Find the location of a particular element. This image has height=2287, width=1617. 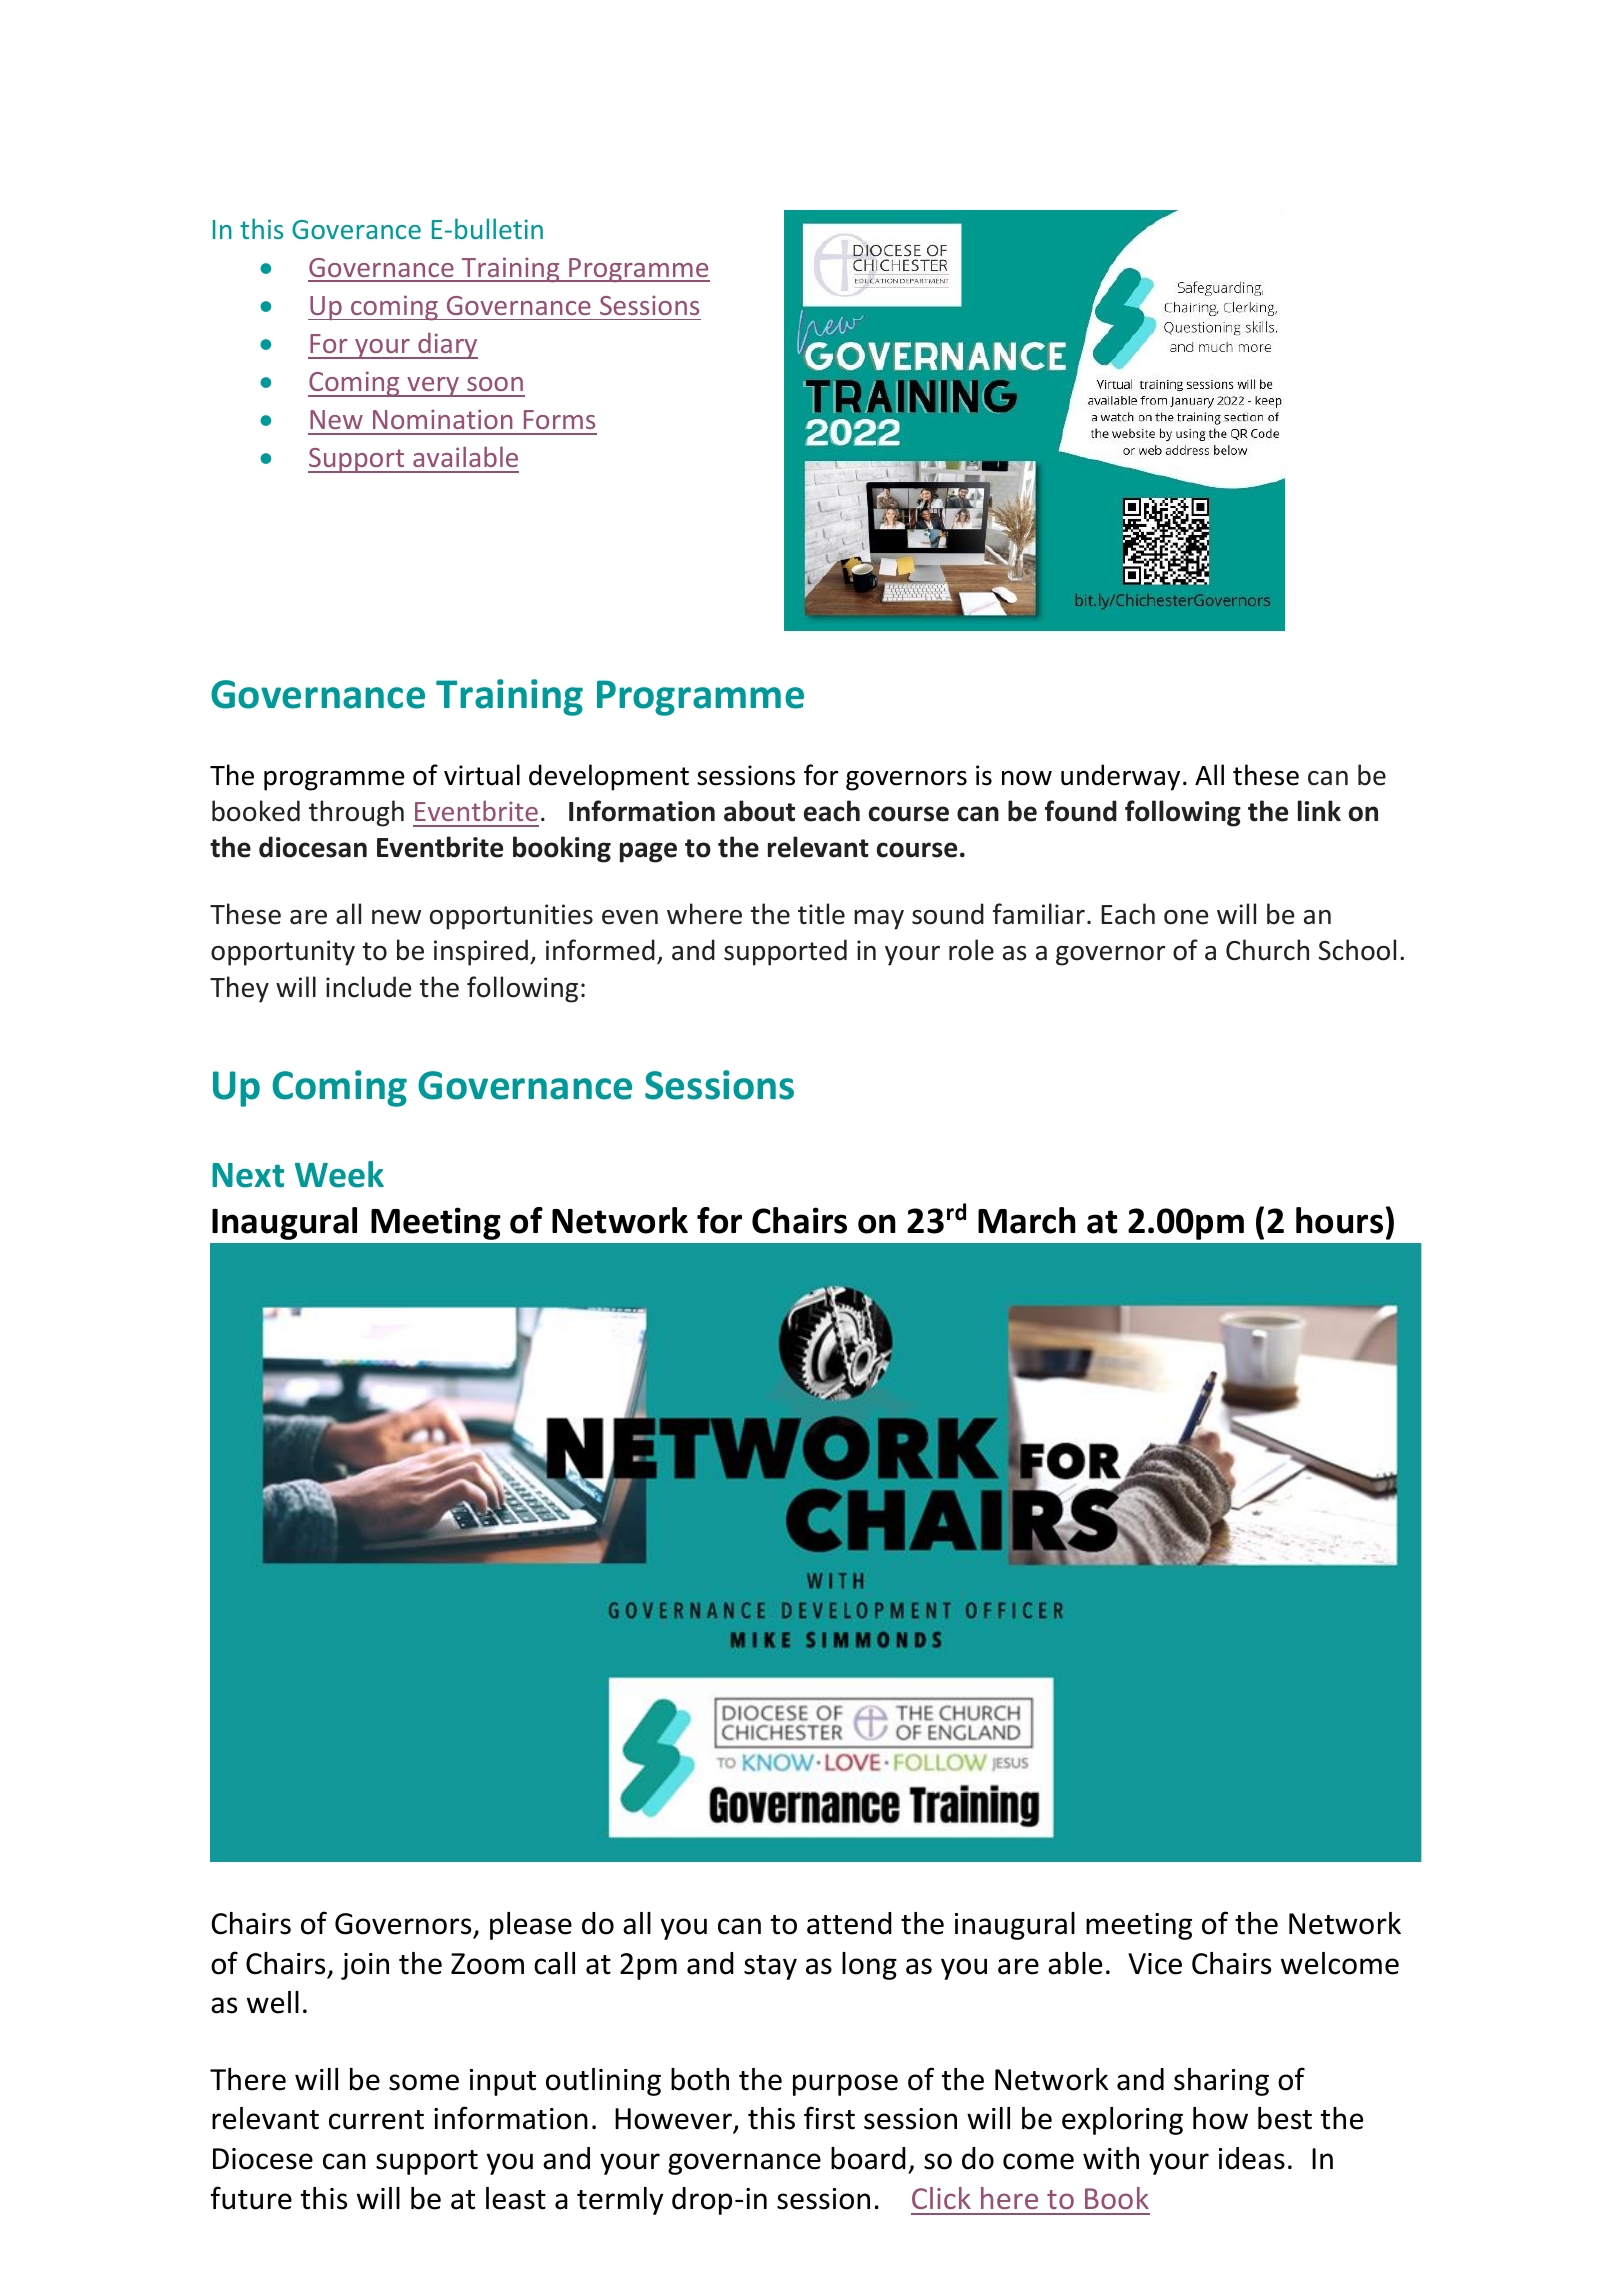

March is located at coordinates (1027, 1220).
